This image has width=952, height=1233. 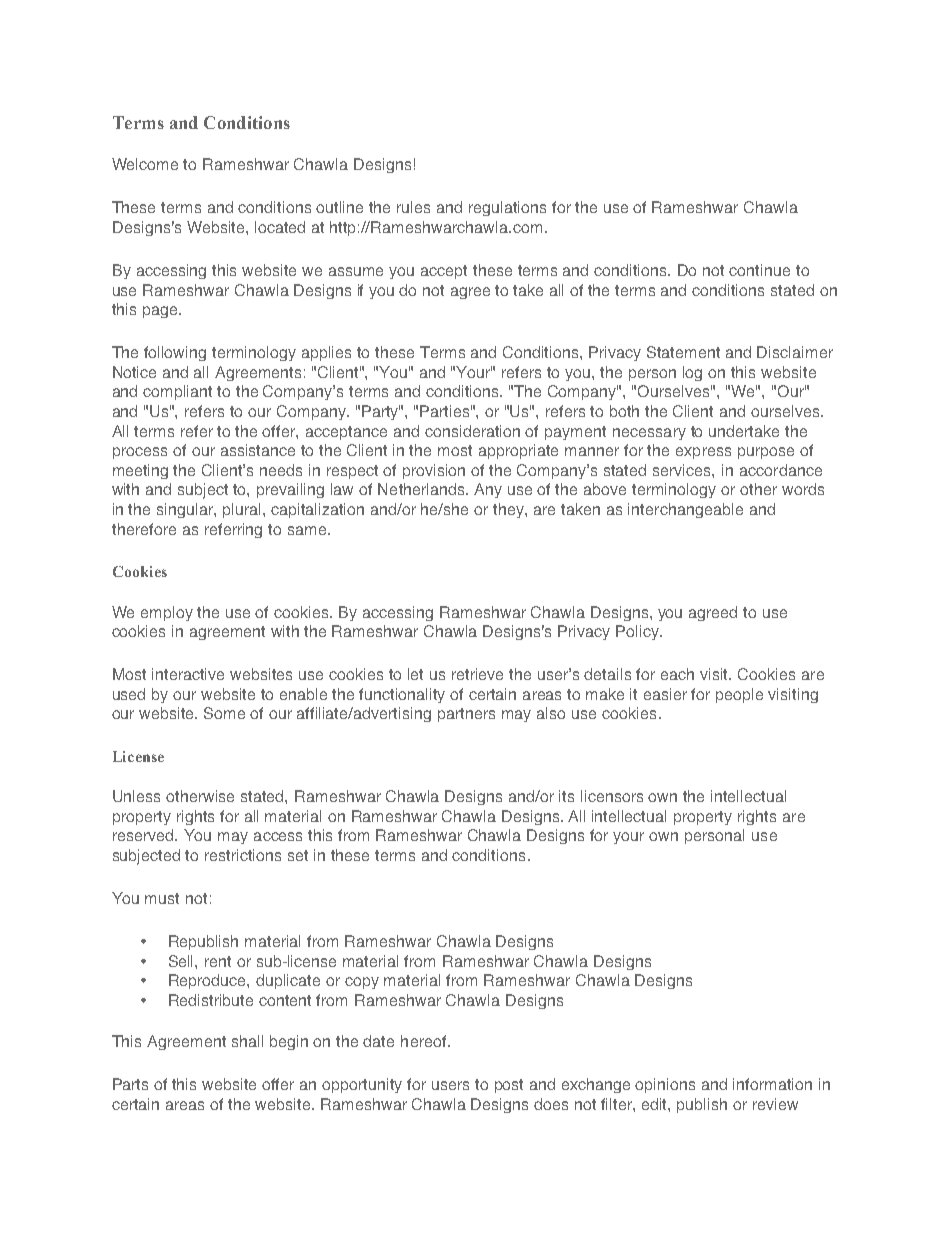 What do you see at coordinates (677, 674) in the image?
I see `each` at bounding box center [677, 674].
